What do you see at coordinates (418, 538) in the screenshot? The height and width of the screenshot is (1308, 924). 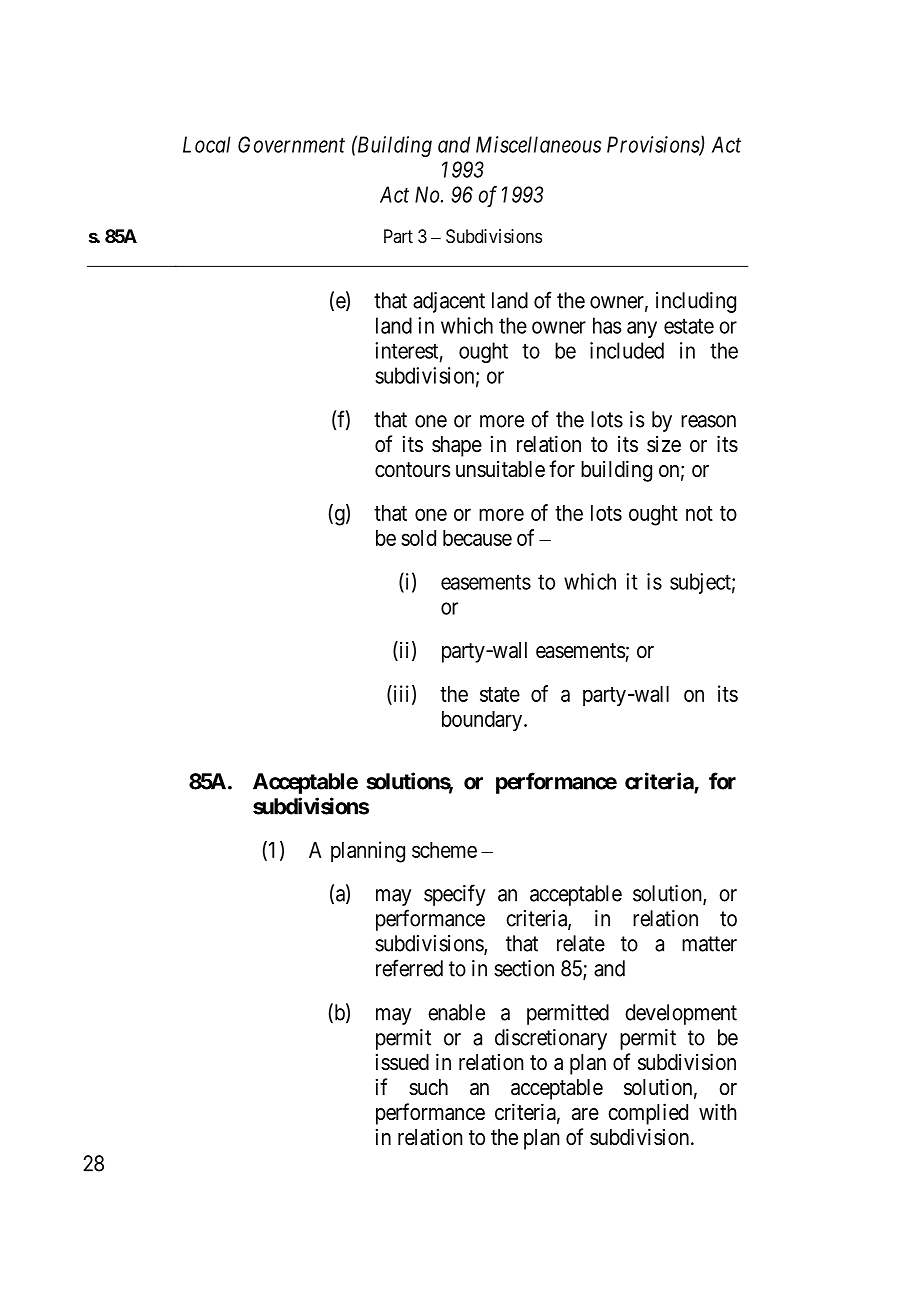 I see `sold` at bounding box center [418, 538].
